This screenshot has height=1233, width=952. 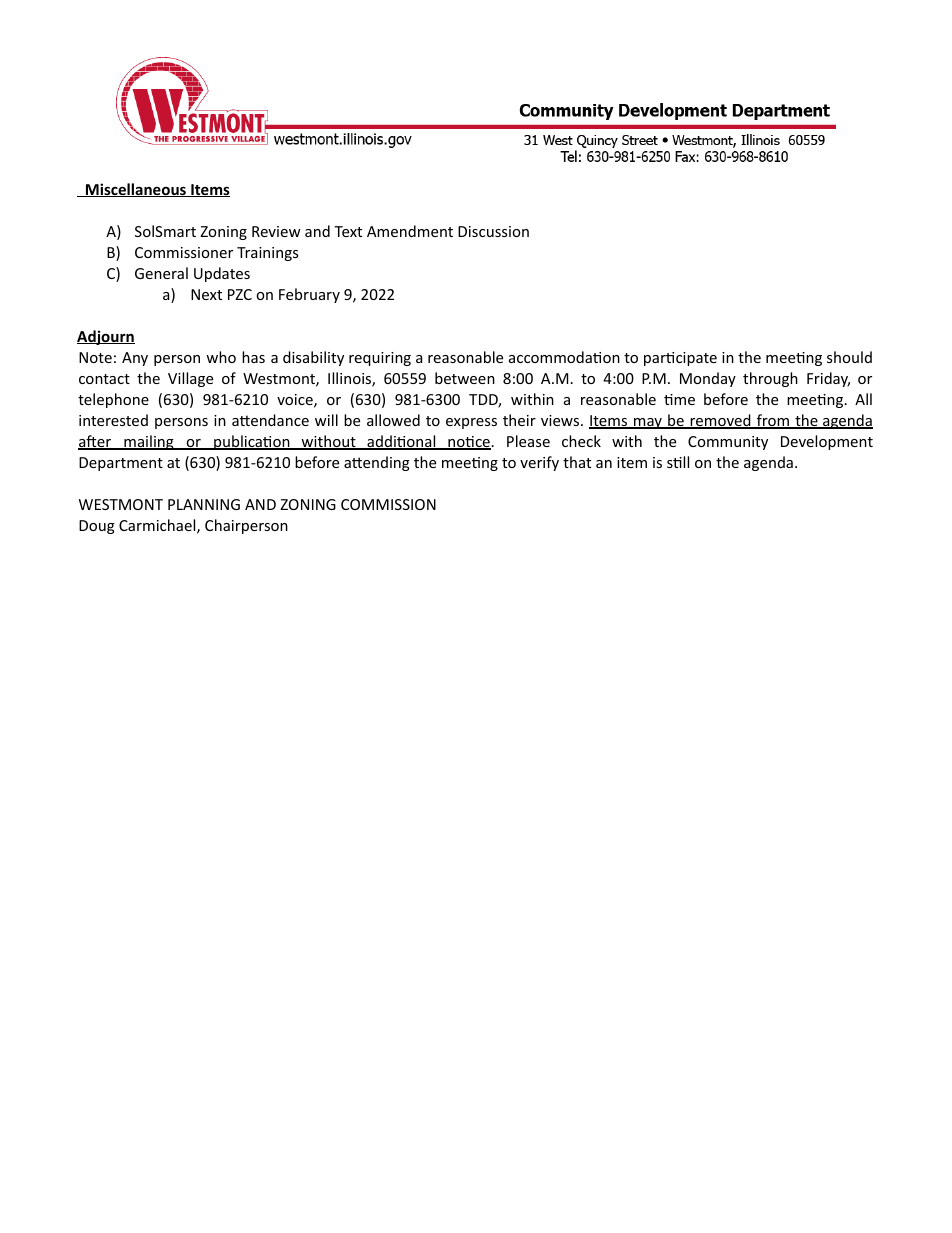 I want to click on Miscellaneous, so click(x=136, y=190).
